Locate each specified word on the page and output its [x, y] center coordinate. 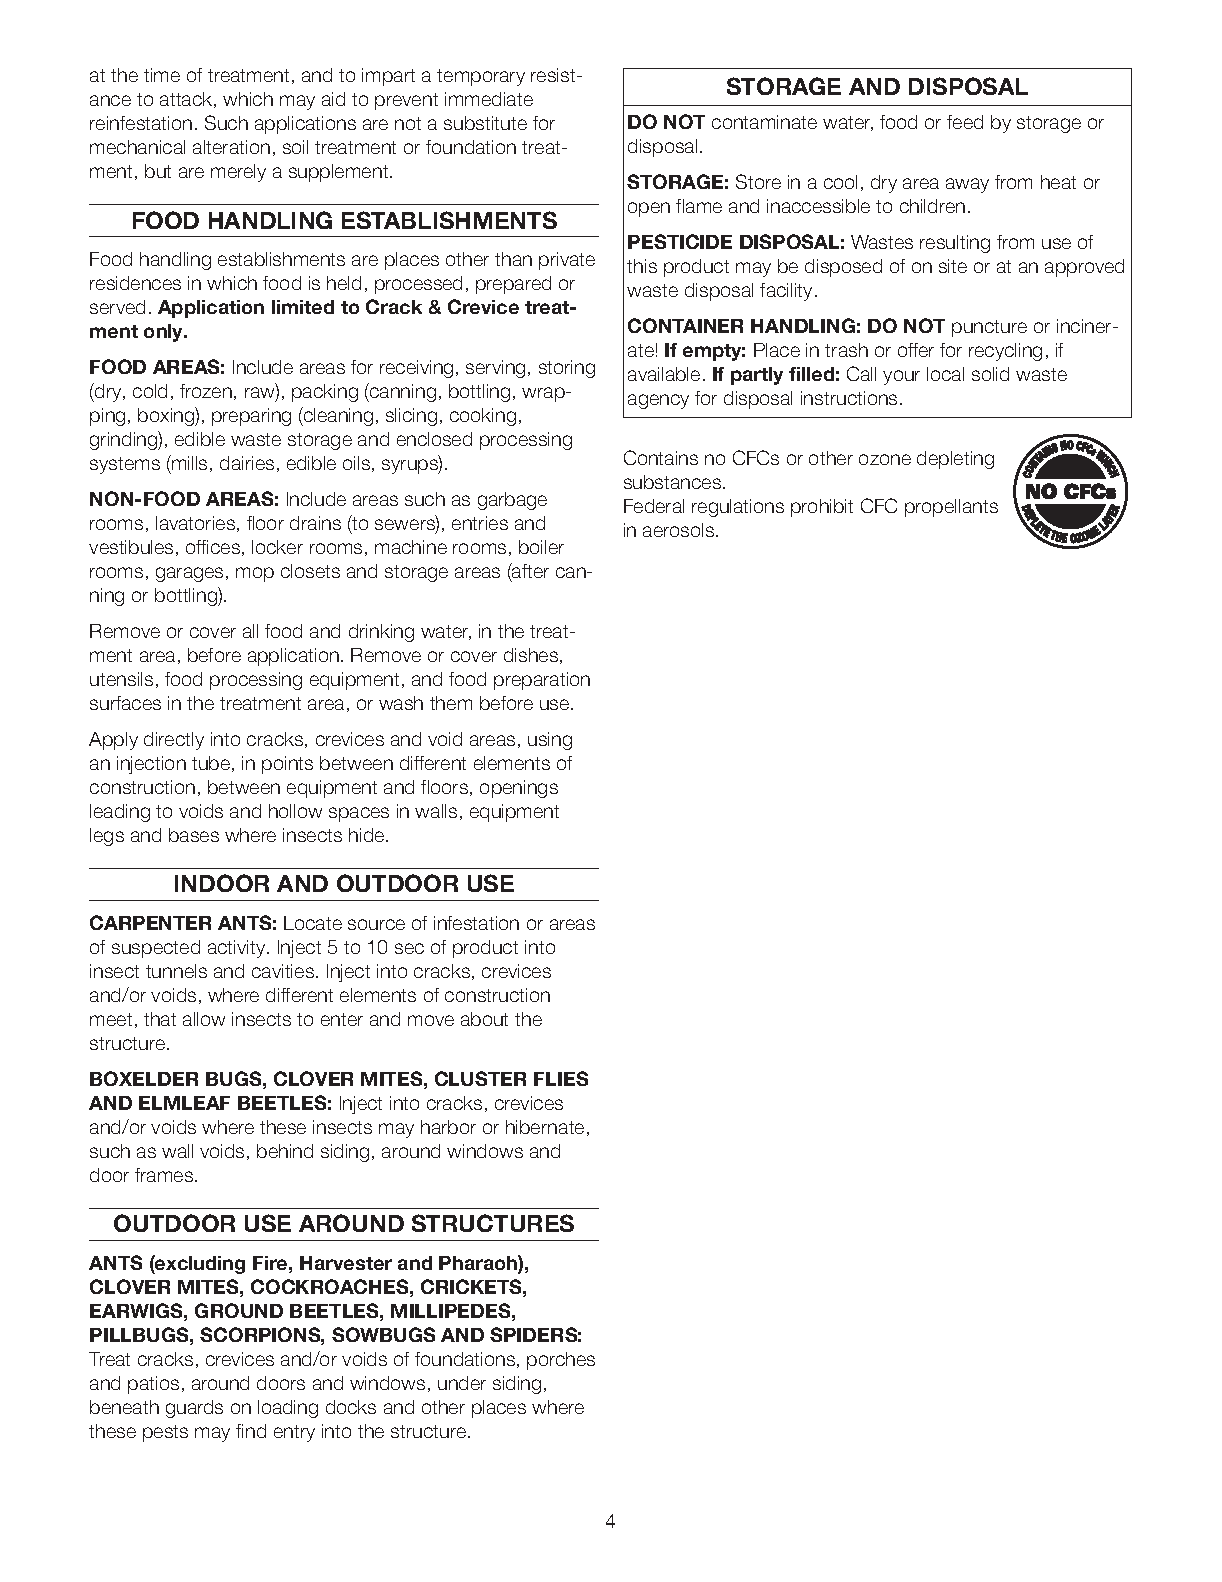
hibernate [545, 1127]
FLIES [561, 1078]
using [550, 741]
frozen [206, 391]
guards [194, 1409]
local [945, 374]
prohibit [822, 508]
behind [285, 1151]
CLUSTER [480, 1078]
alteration [231, 147]
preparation [542, 681]
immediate [489, 99]
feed [965, 122]
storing [567, 369]
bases [194, 835]
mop [255, 574]
